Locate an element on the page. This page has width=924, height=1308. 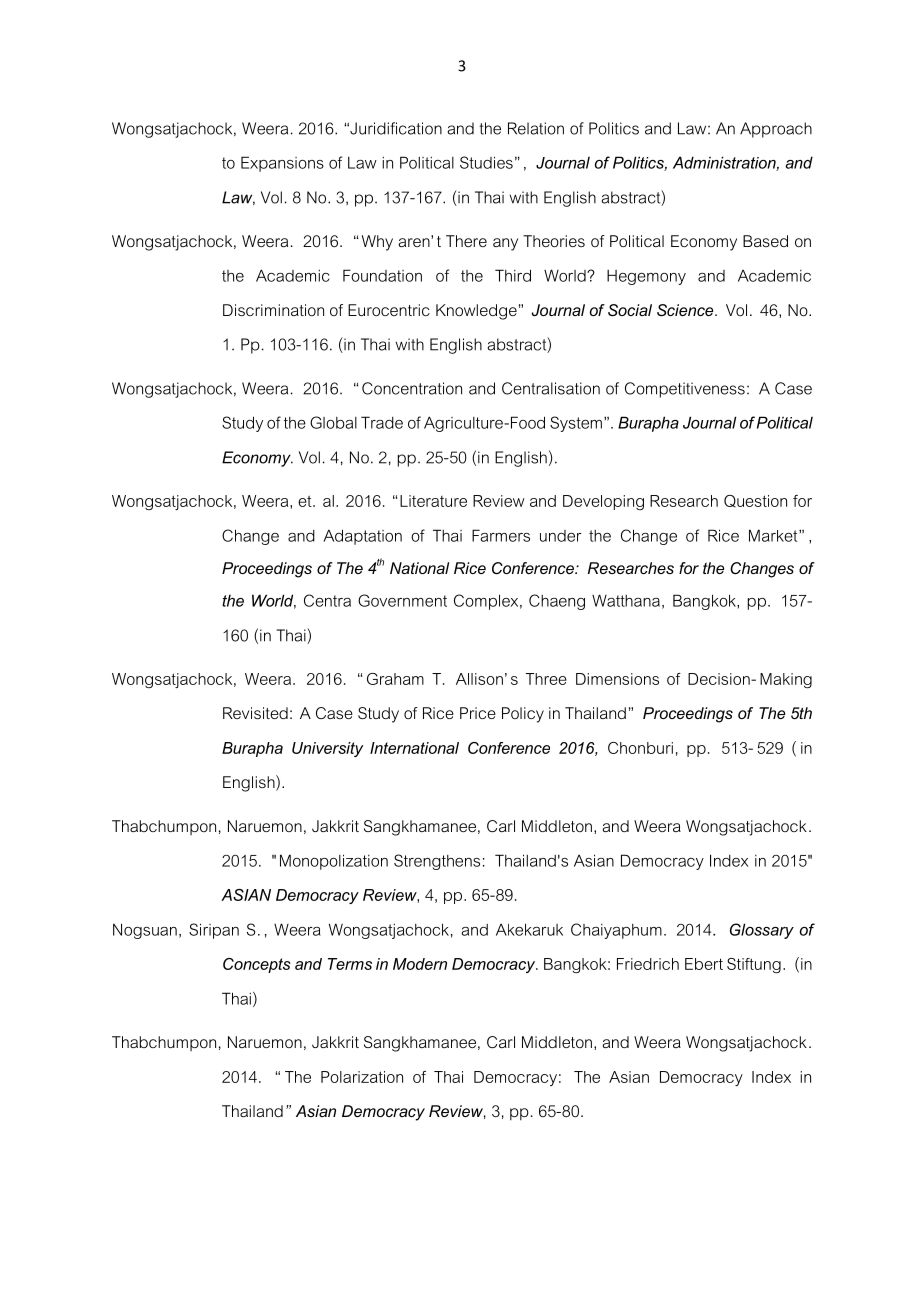
Polarization is located at coordinates (362, 1077).
